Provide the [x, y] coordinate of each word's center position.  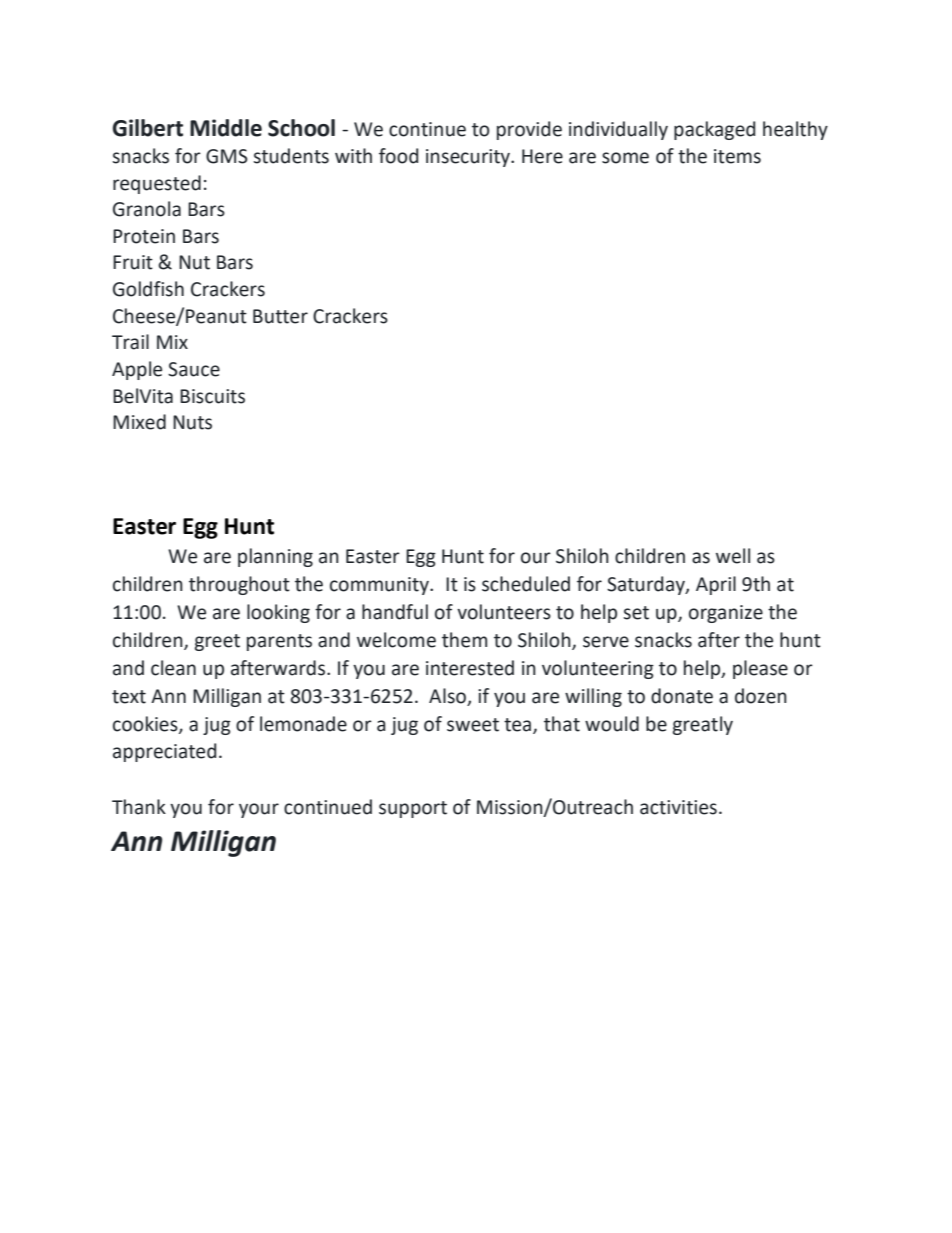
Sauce [194, 369]
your [259, 810]
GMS [227, 156]
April [716, 585]
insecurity [469, 158]
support [413, 809]
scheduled [526, 584]
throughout [239, 585]
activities [678, 807]
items [737, 156]
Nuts [192, 422]
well [733, 556]
